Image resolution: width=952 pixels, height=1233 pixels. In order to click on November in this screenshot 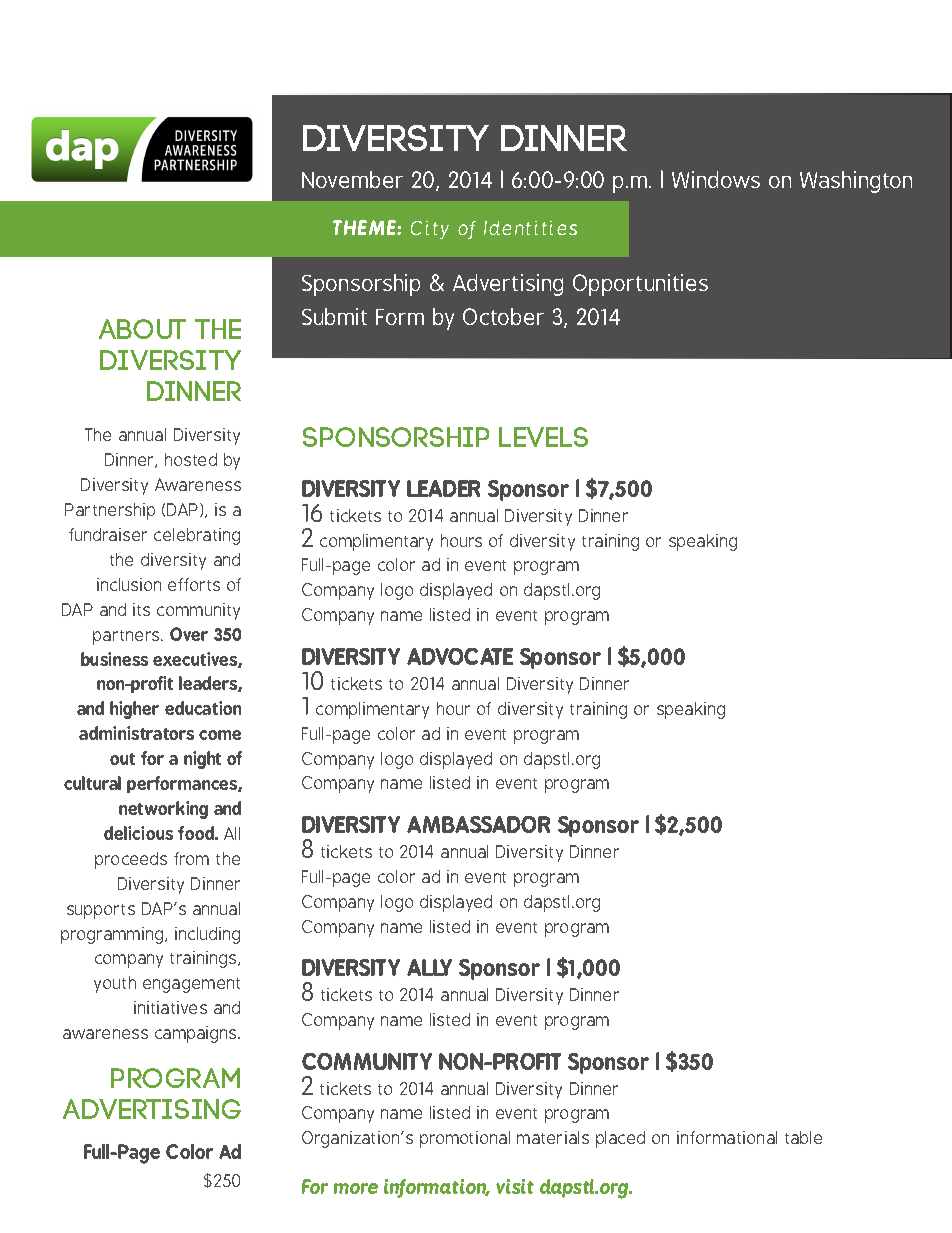, I will do `click(352, 179)`.
